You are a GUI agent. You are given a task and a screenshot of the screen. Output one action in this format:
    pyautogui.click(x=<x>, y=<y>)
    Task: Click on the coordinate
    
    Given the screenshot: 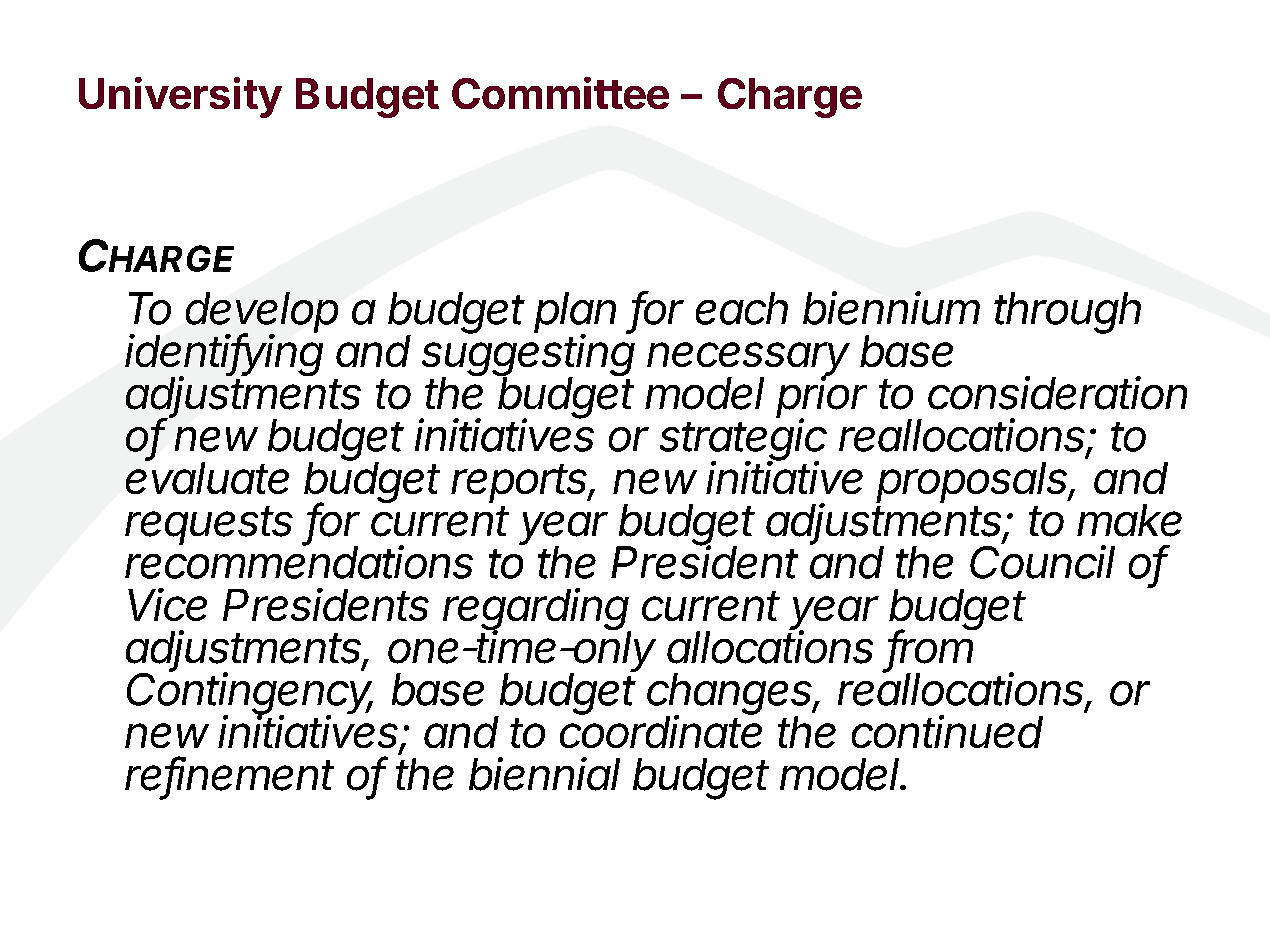 What is the action you would take?
    pyautogui.click(x=661, y=731)
